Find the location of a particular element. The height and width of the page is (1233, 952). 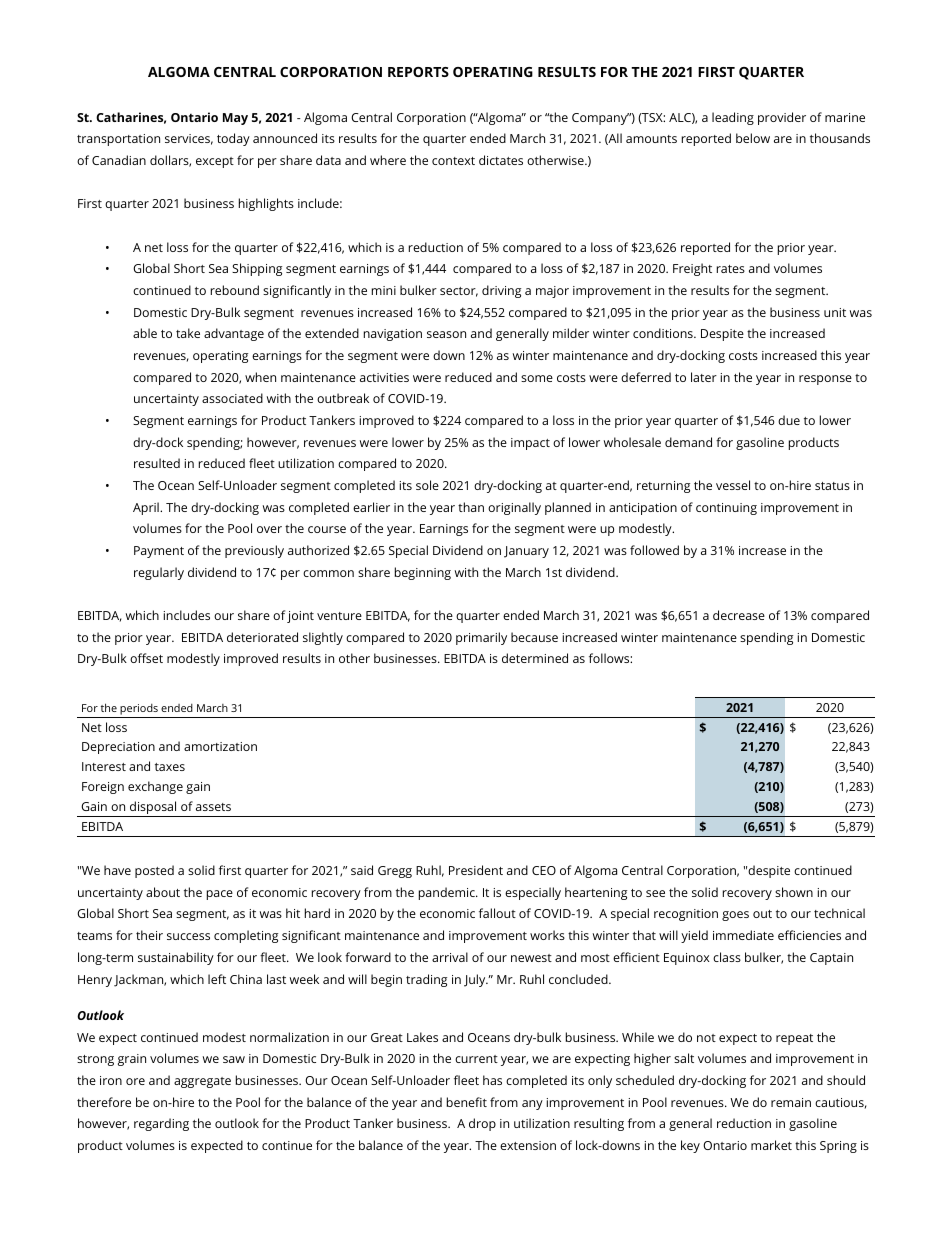

continuing is located at coordinates (726, 509).
